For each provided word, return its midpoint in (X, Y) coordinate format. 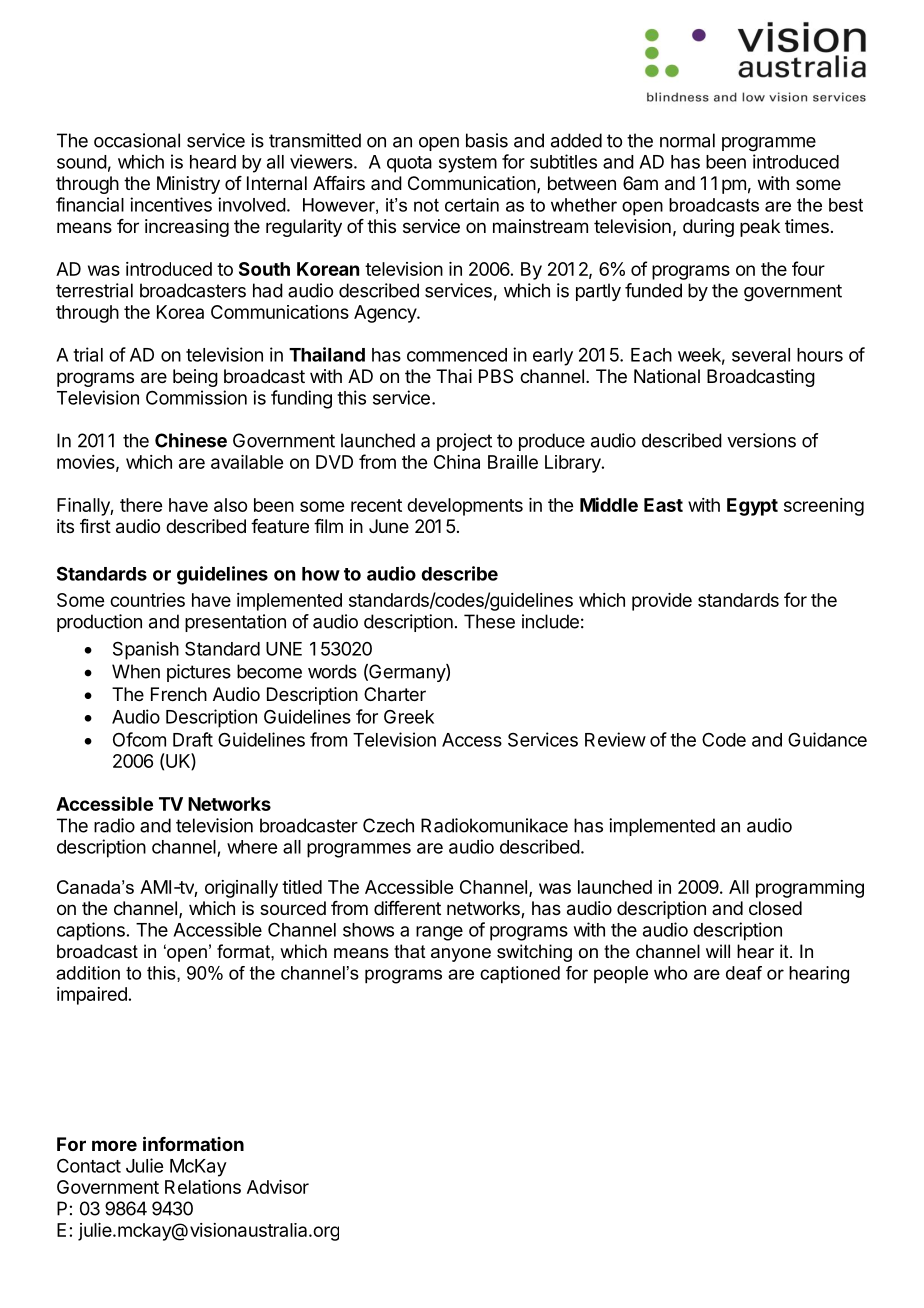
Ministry (188, 185)
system (468, 164)
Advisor (278, 1187)
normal (687, 140)
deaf (744, 973)
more (114, 1145)
